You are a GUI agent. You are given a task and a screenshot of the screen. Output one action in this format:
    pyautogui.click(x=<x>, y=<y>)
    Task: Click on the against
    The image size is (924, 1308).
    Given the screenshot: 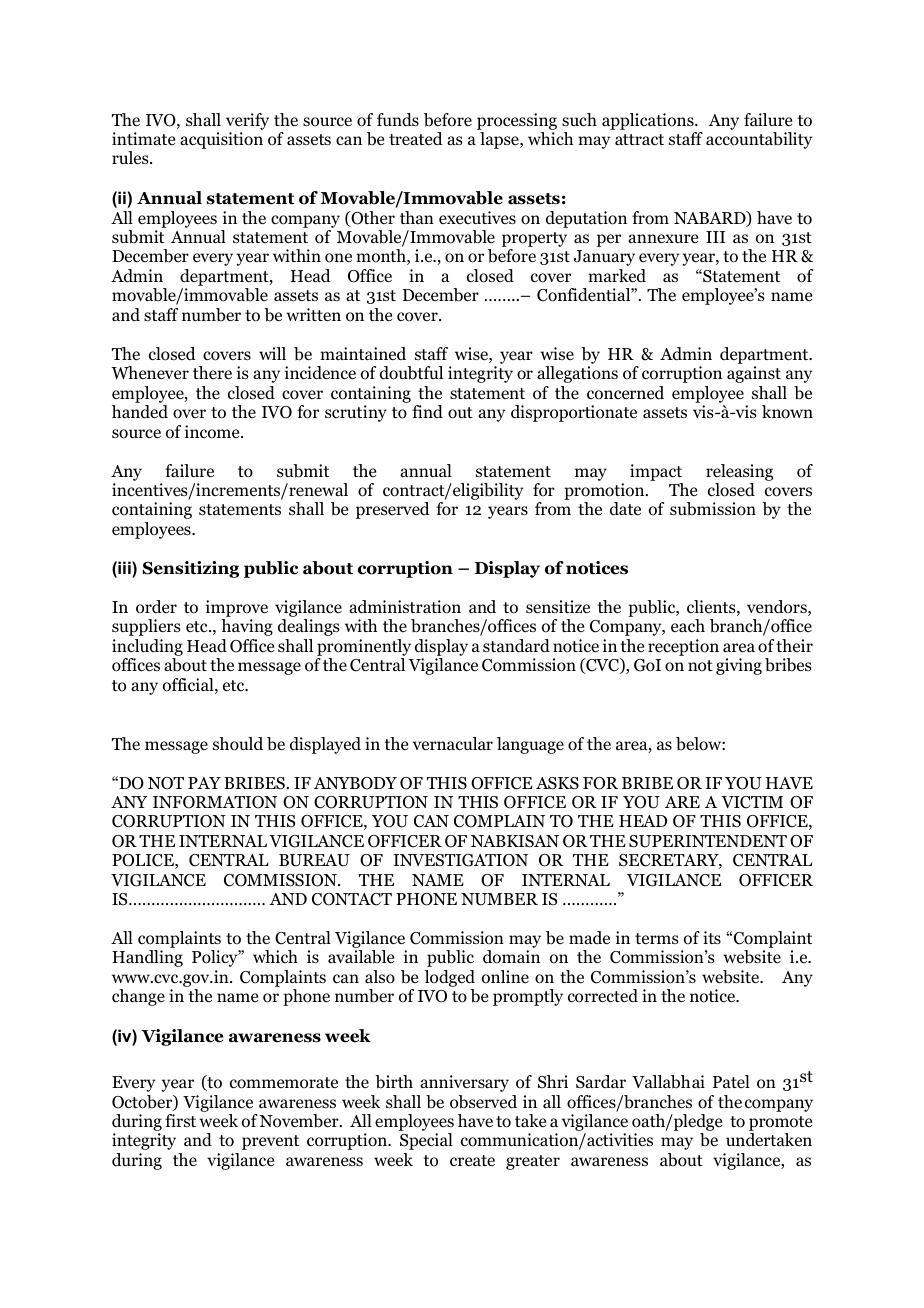 What is the action you would take?
    pyautogui.click(x=754, y=374)
